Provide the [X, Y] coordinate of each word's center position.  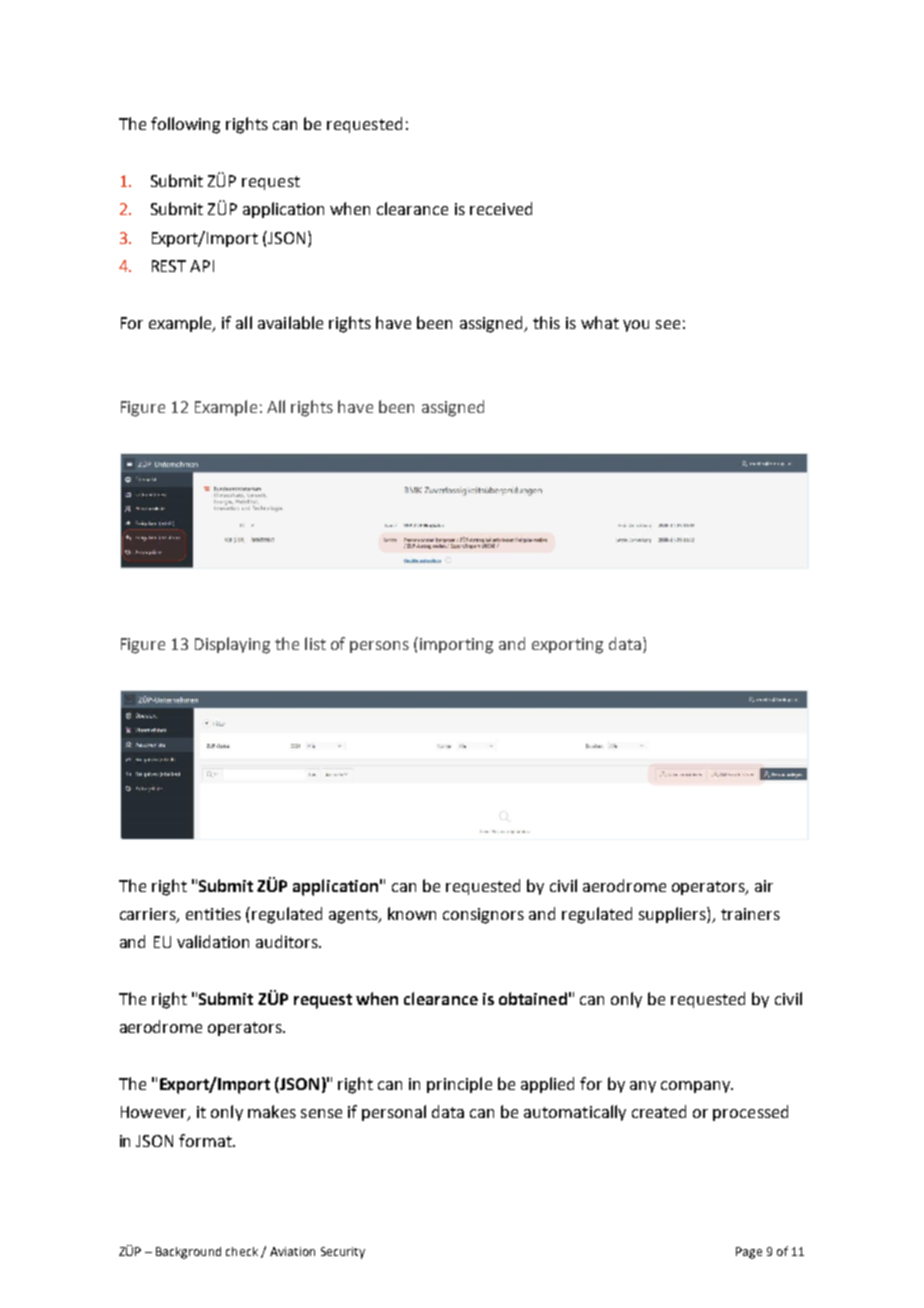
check [242, 1251]
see [668, 324]
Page [749, 1253]
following [185, 125]
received [501, 208]
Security [343, 1253]
